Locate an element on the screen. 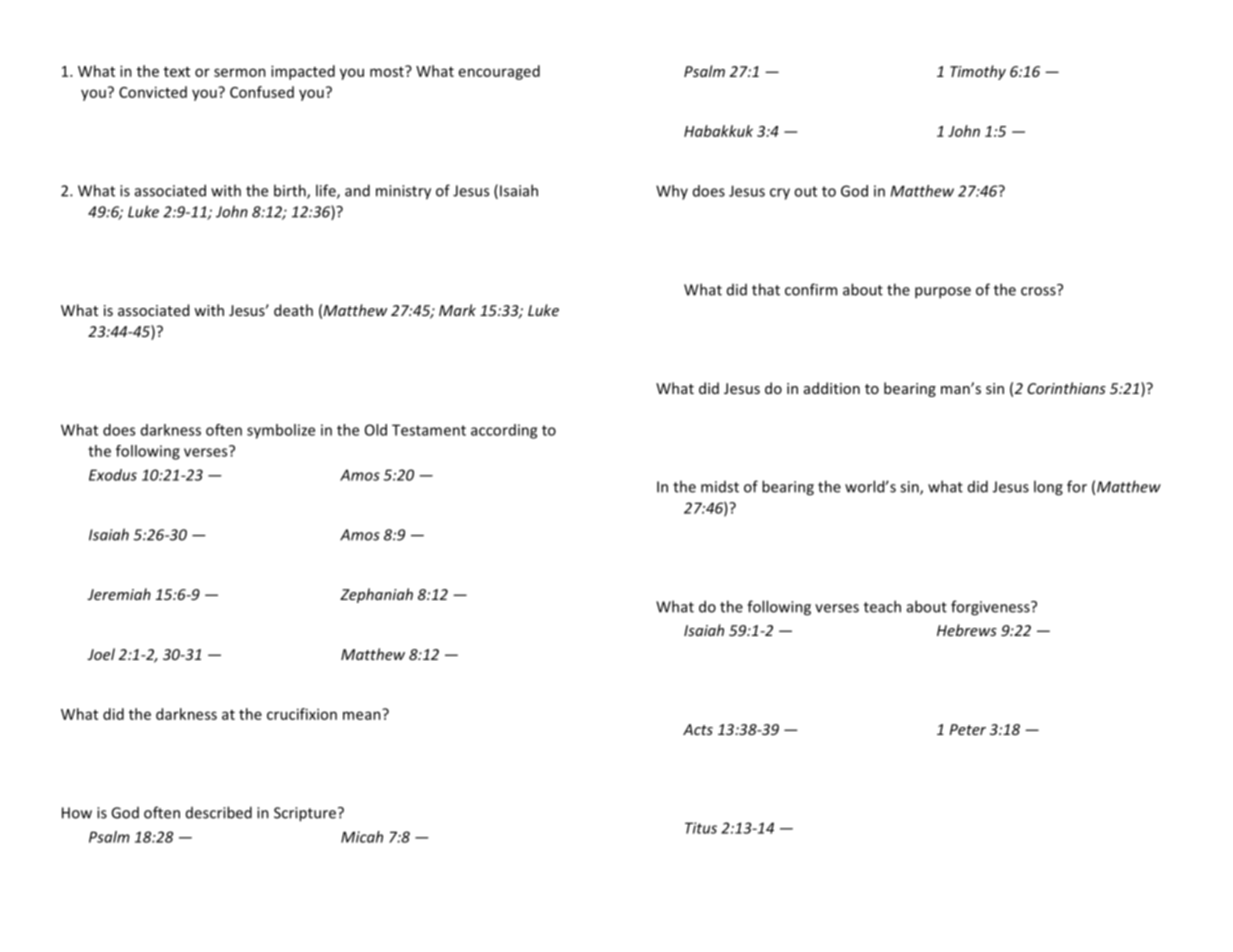  long is located at coordinates (1048, 488).
